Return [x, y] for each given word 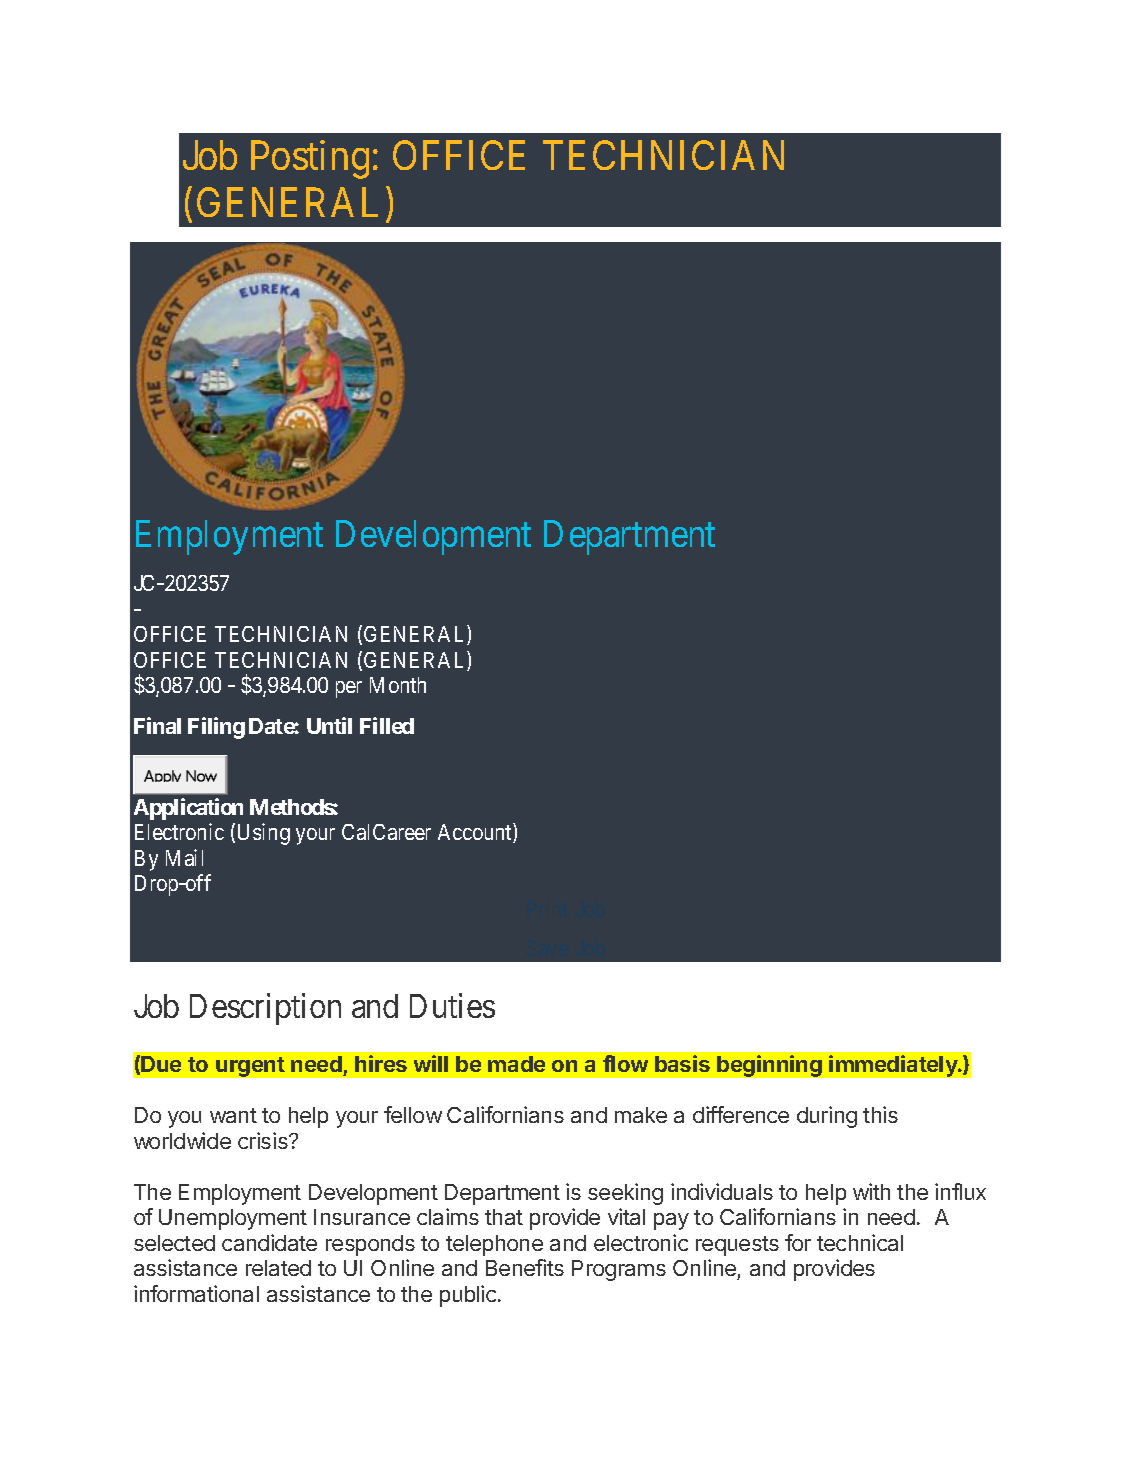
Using [264, 834]
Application [188, 809]
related [278, 1268]
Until [329, 725]
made [516, 1064]
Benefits [525, 1267]
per [349, 689]
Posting [310, 160]
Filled [387, 725]
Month [398, 685]
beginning [769, 1066]
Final [157, 725]
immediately [894, 1066]
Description [265, 1009]
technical [860, 1242]
